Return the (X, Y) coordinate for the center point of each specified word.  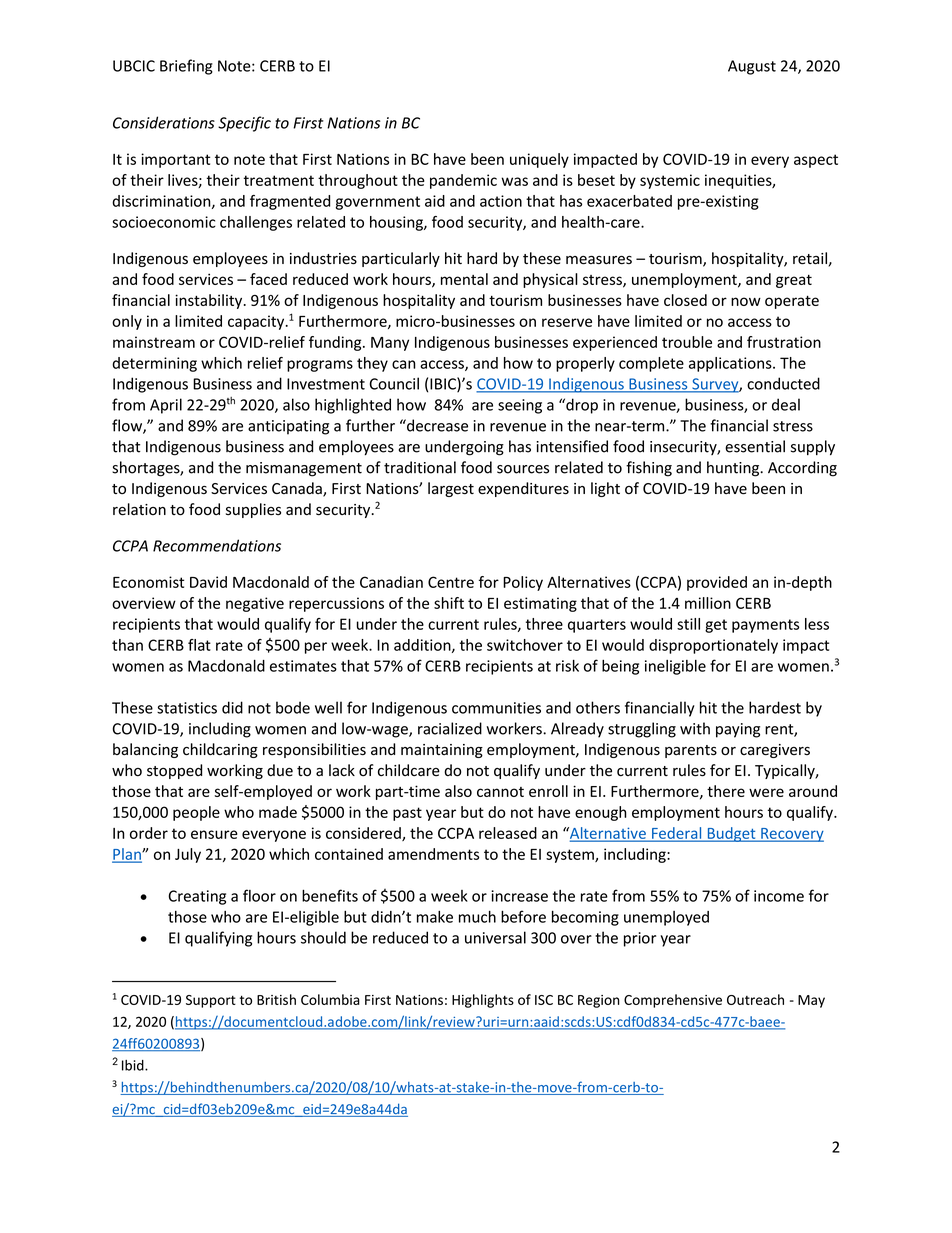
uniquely (539, 160)
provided (717, 583)
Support (211, 1001)
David (208, 582)
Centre (451, 582)
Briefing (186, 67)
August (752, 67)
